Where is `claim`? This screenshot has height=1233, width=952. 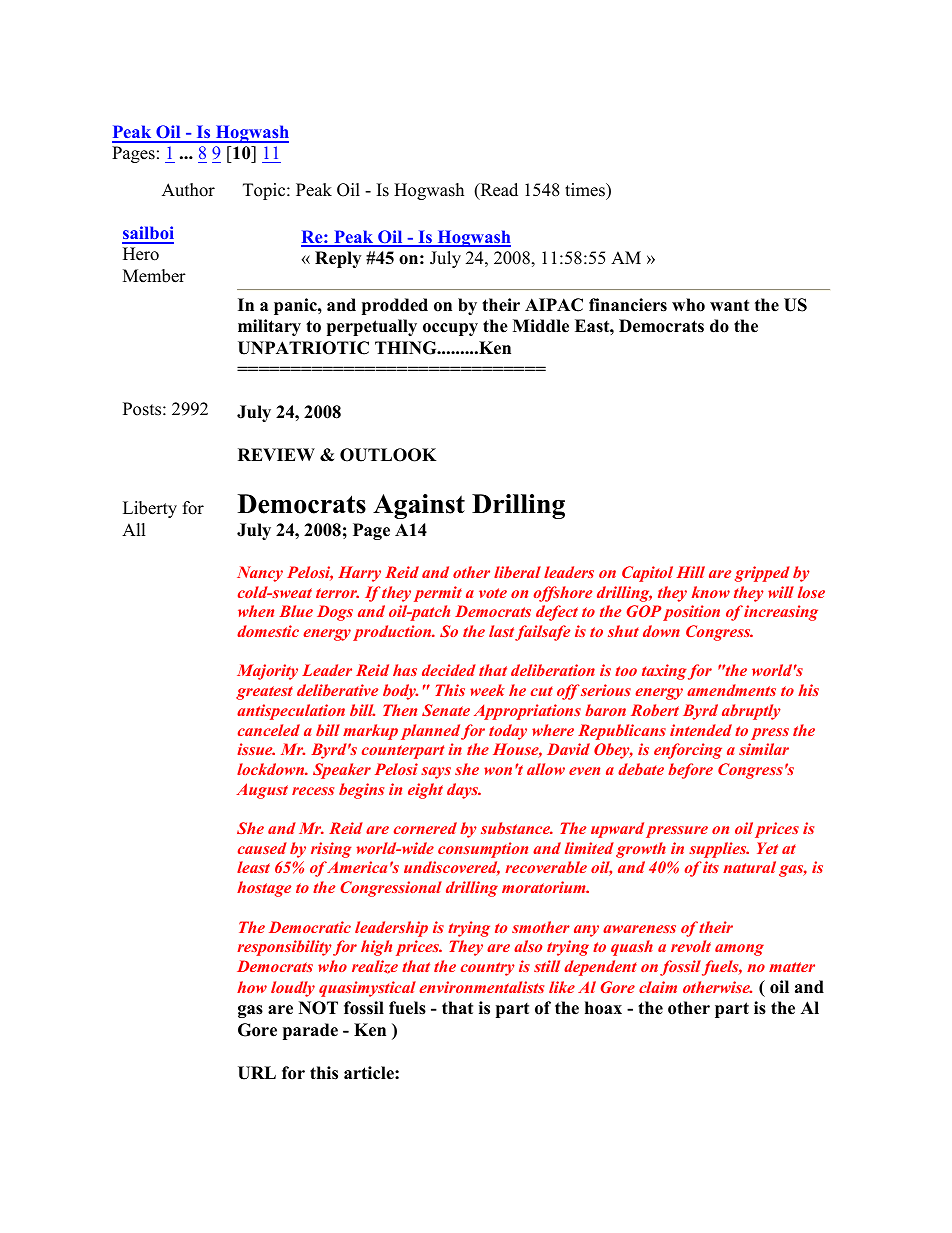
claim is located at coordinates (658, 987).
